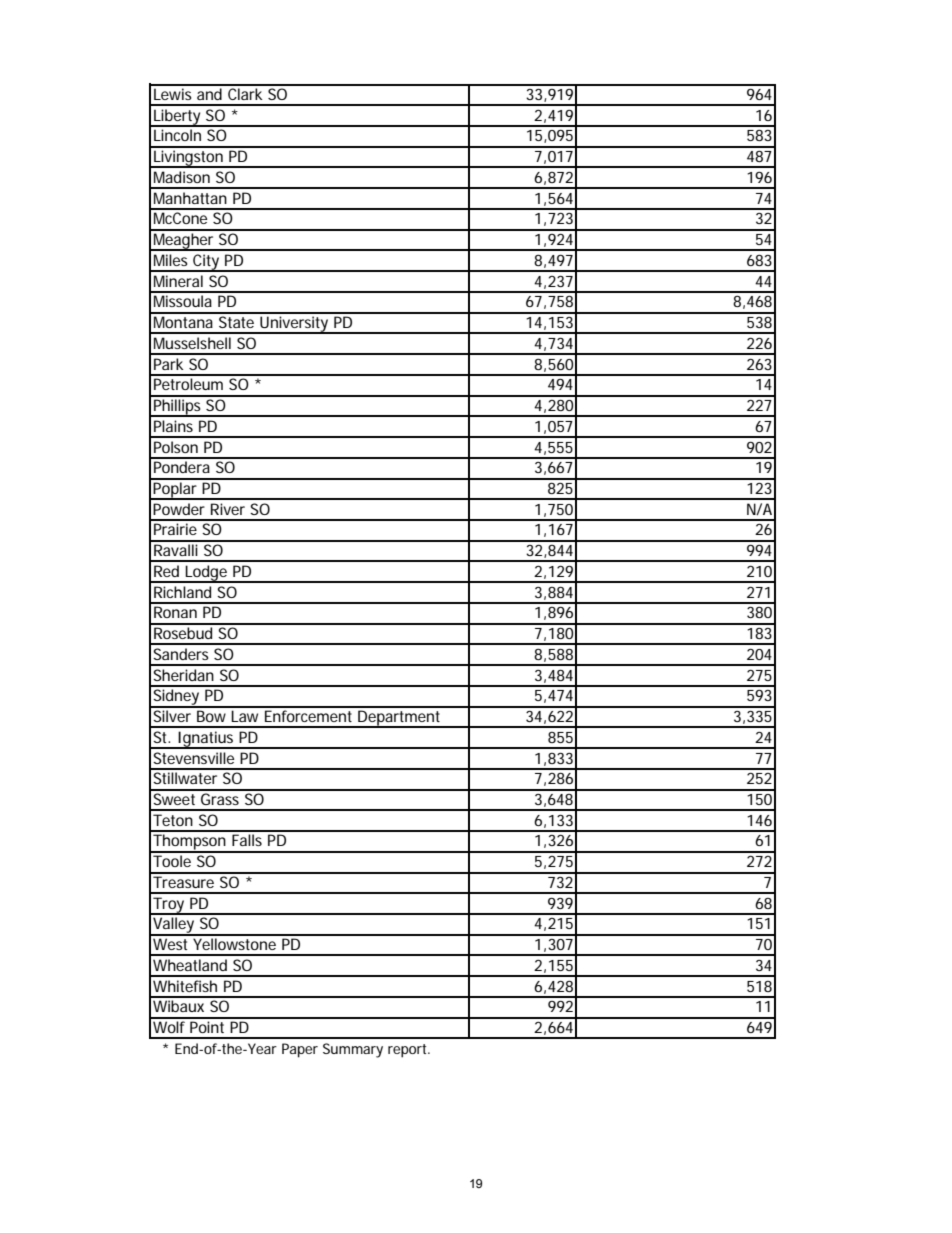  I want to click on Falls, so click(247, 840).
